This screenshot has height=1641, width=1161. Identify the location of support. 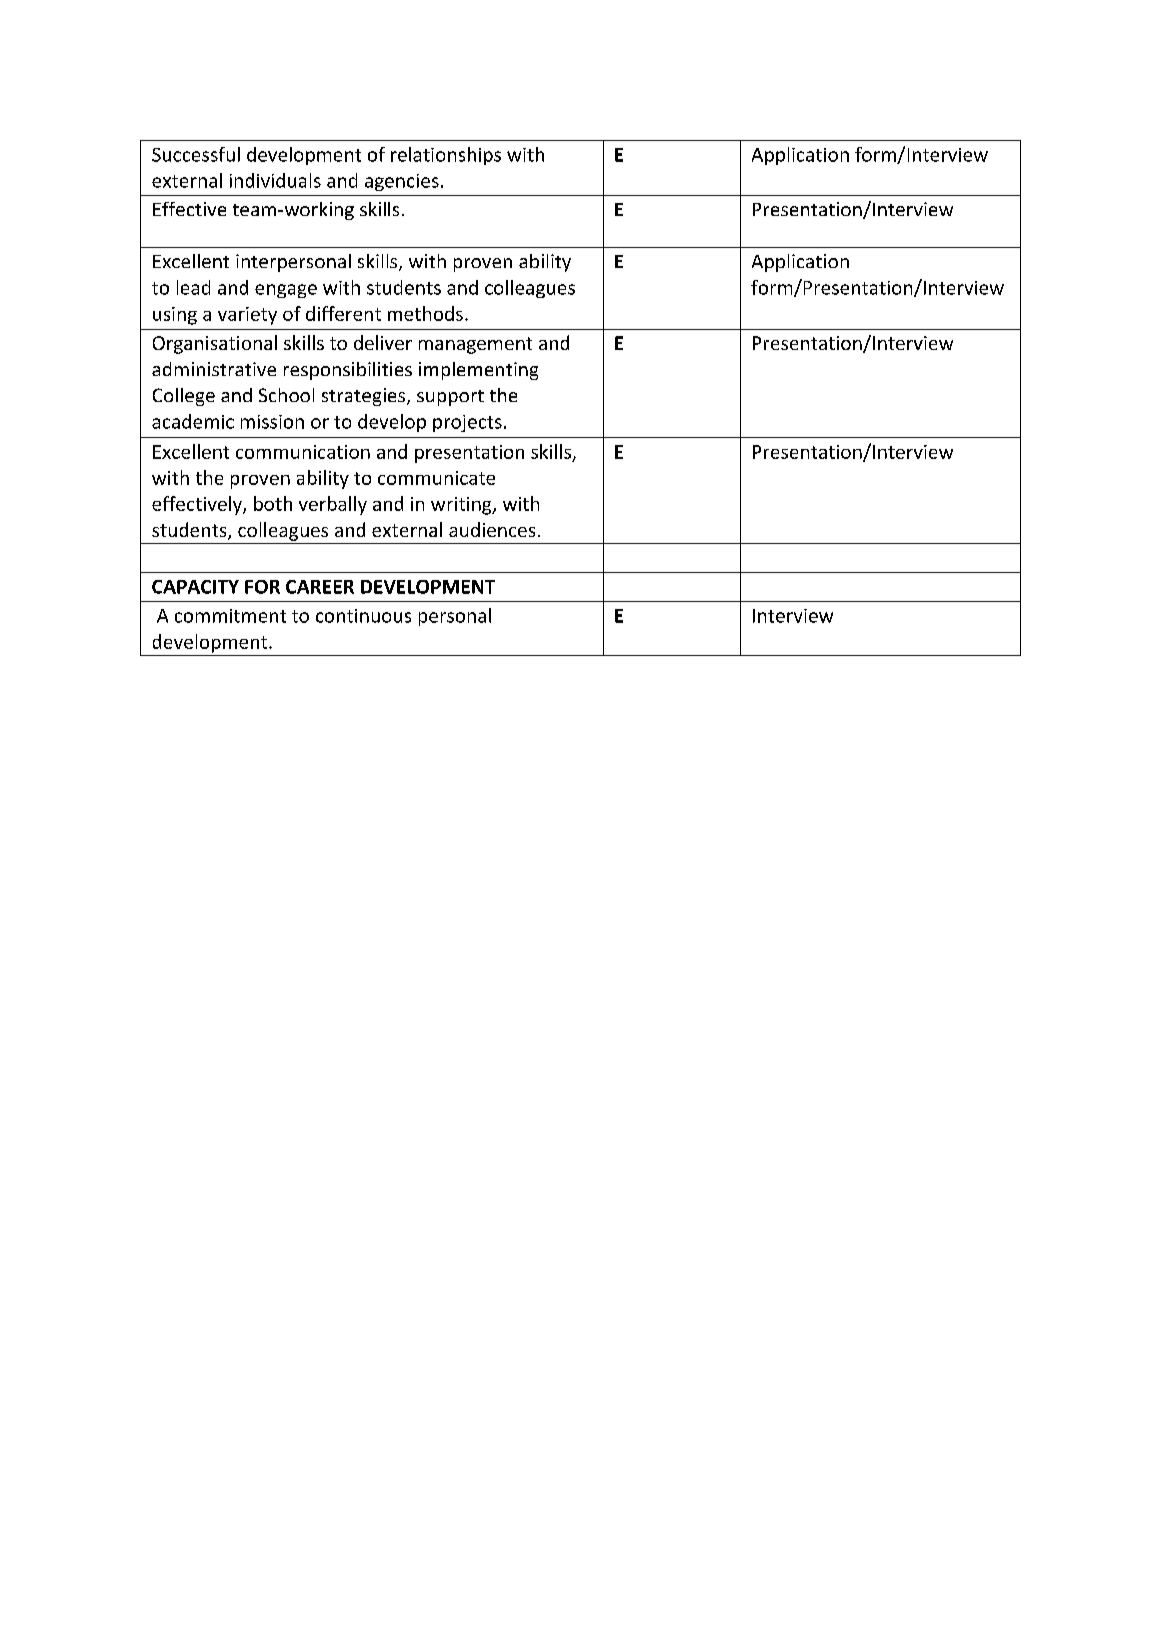
(450, 398).
